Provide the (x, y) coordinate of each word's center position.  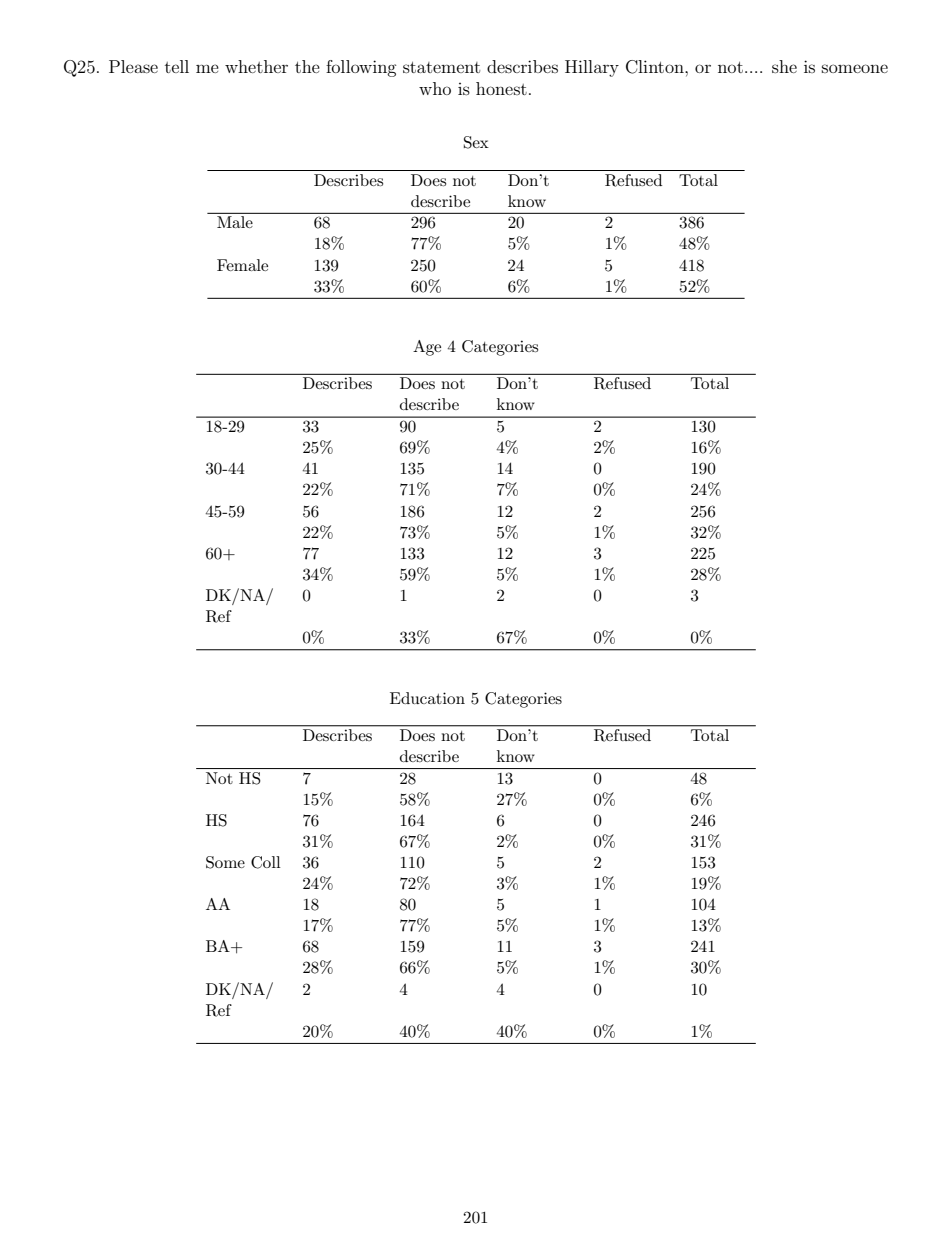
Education (427, 698)
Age (427, 348)
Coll (266, 862)
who (435, 88)
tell (177, 66)
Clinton (656, 67)
